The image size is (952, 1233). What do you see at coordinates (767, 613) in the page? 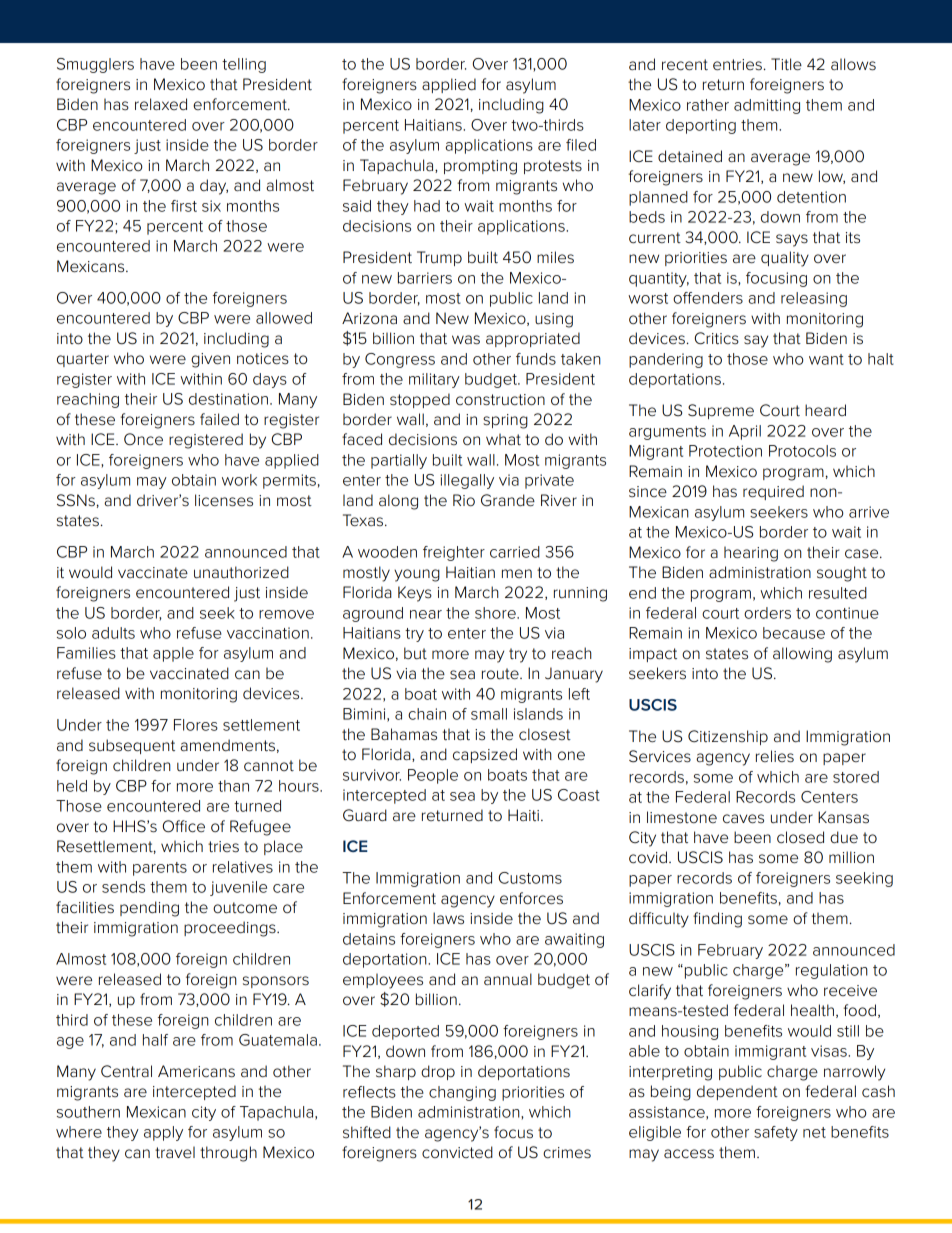
I see `orders` at bounding box center [767, 613].
